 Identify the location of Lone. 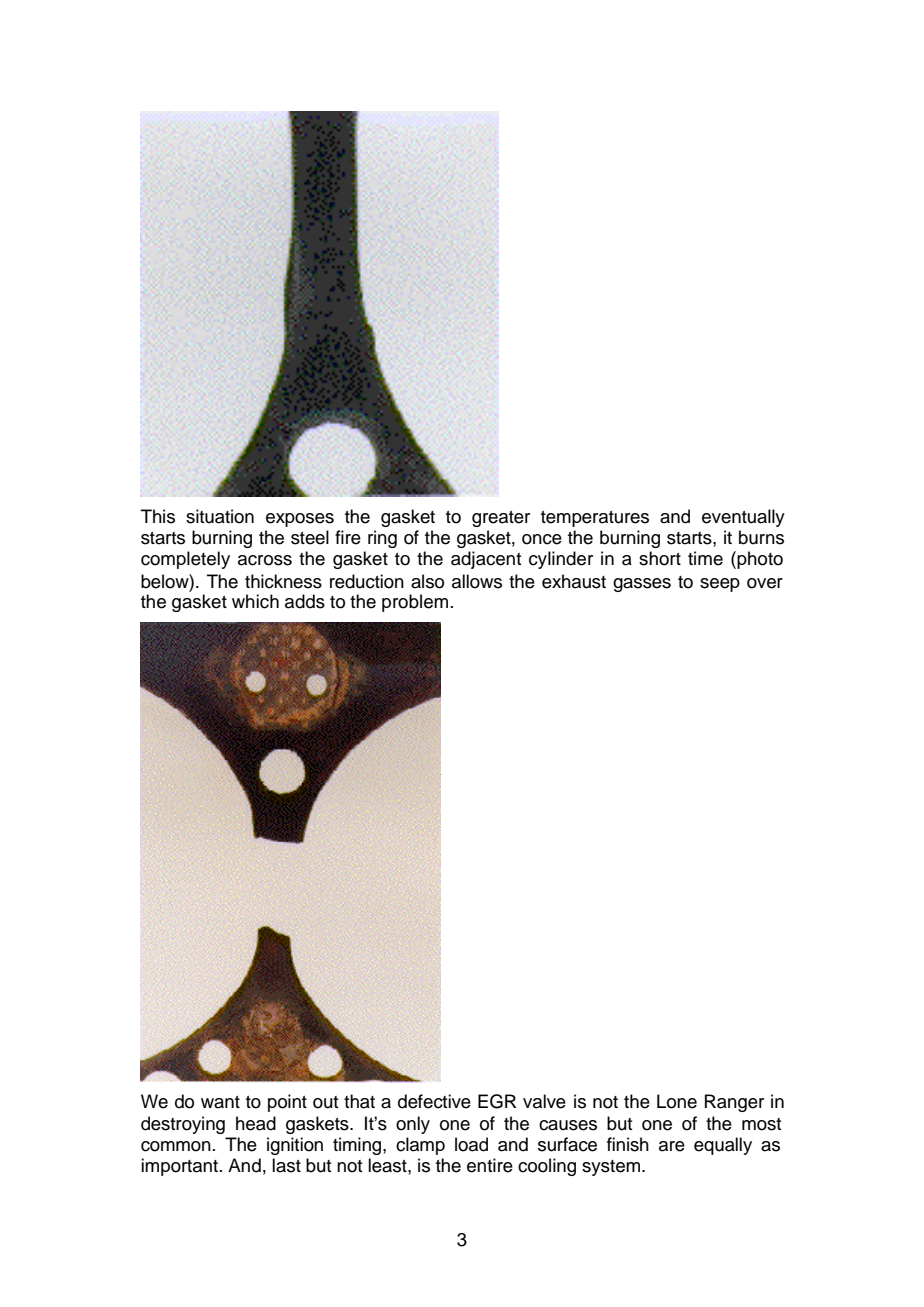
(677, 1101).
